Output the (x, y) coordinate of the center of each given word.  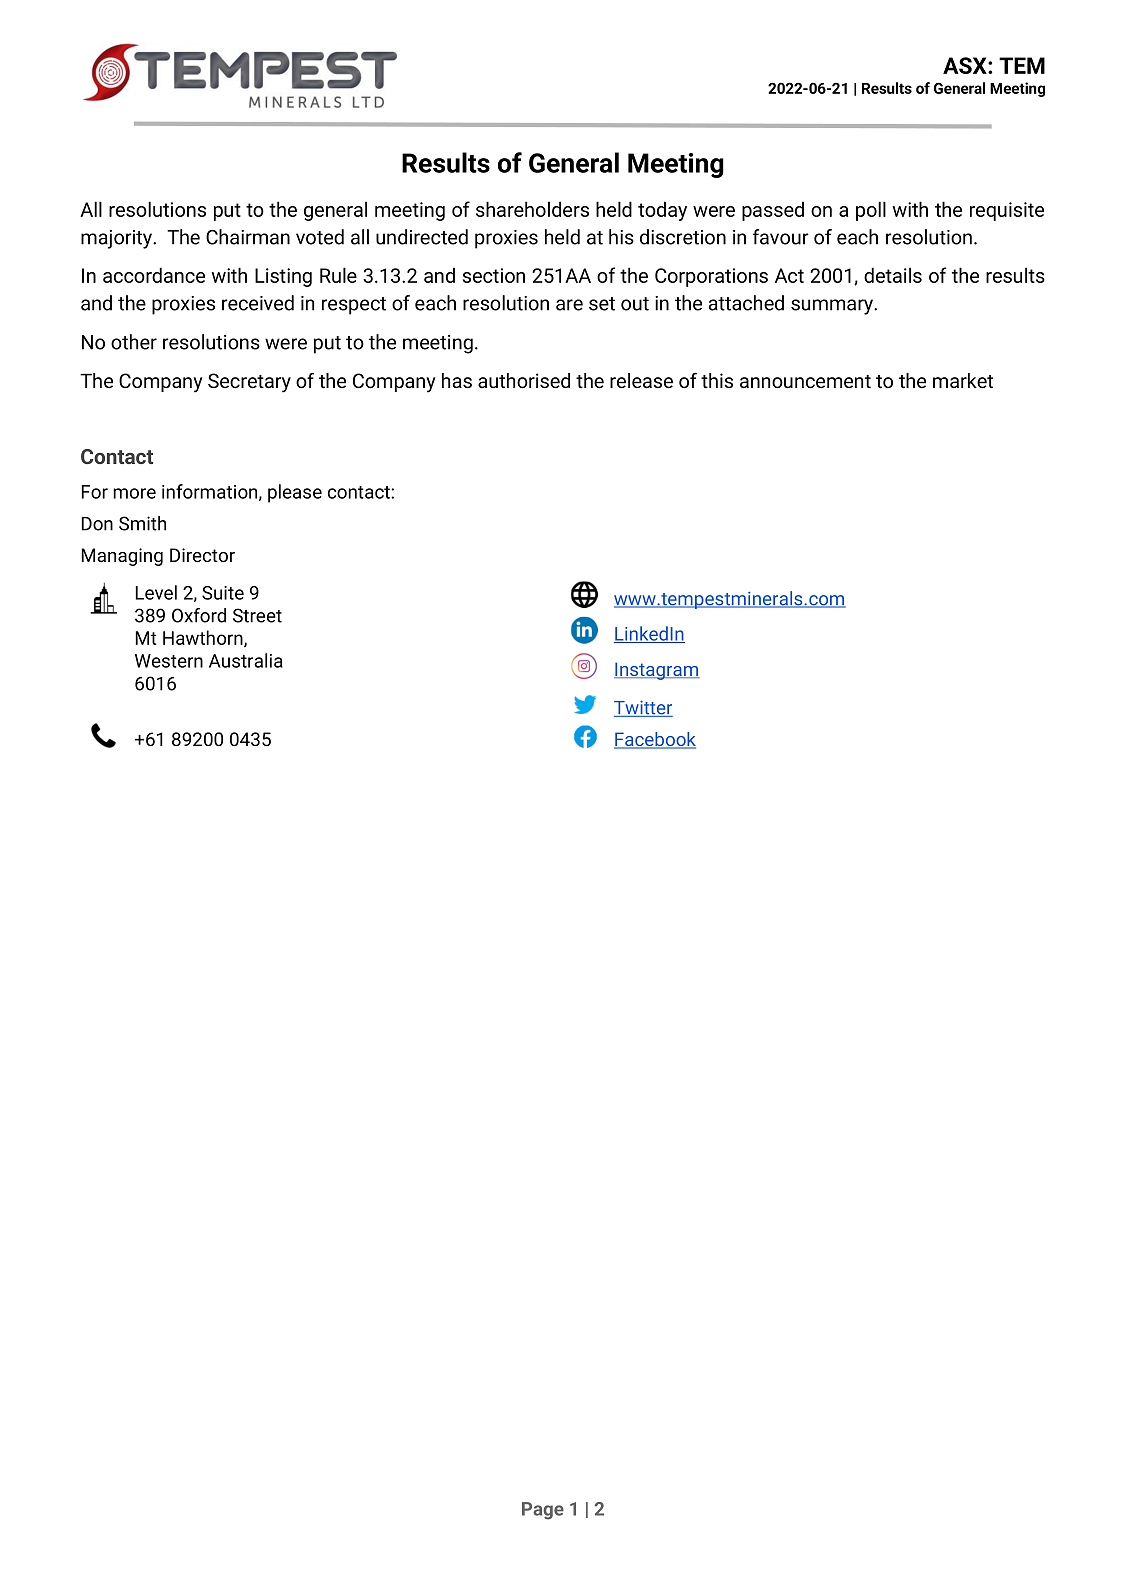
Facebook (655, 740)
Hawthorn (204, 638)
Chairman (248, 237)
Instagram (657, 671)
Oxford (199, 615)
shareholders (532, 209)
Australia (246, 660)
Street (257, 615)
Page (543, 1511)
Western (169, 661)
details (893, 275)
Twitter (643, 709)
